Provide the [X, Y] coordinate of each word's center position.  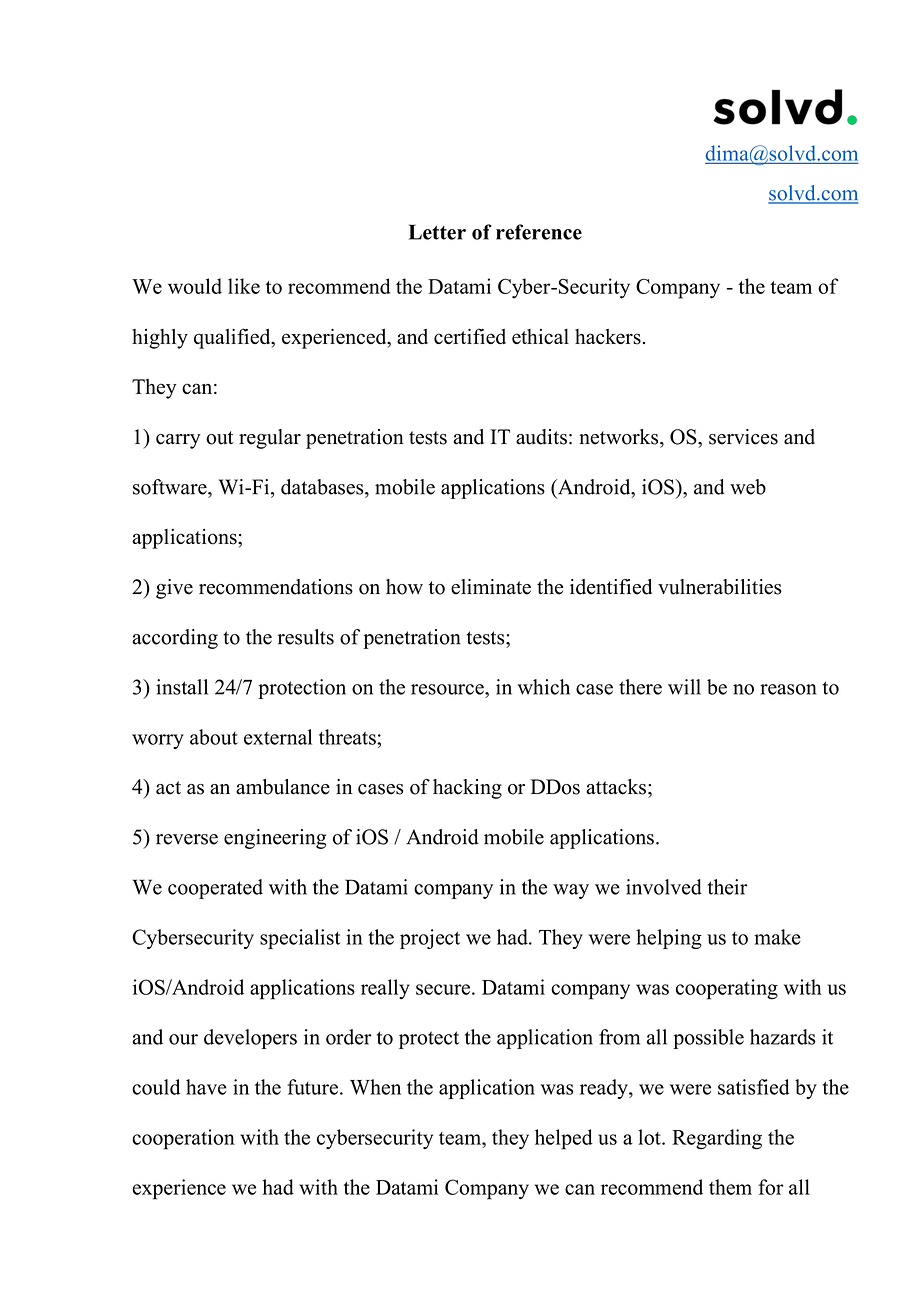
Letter [437, 232]
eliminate [491, 587]
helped [564, 1139]
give [174, 589]
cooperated [215, 889]
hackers [608, 337]
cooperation [183, 1139]
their [728, 887]
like [244, 286]
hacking [467, 789]
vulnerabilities [720, 587]
